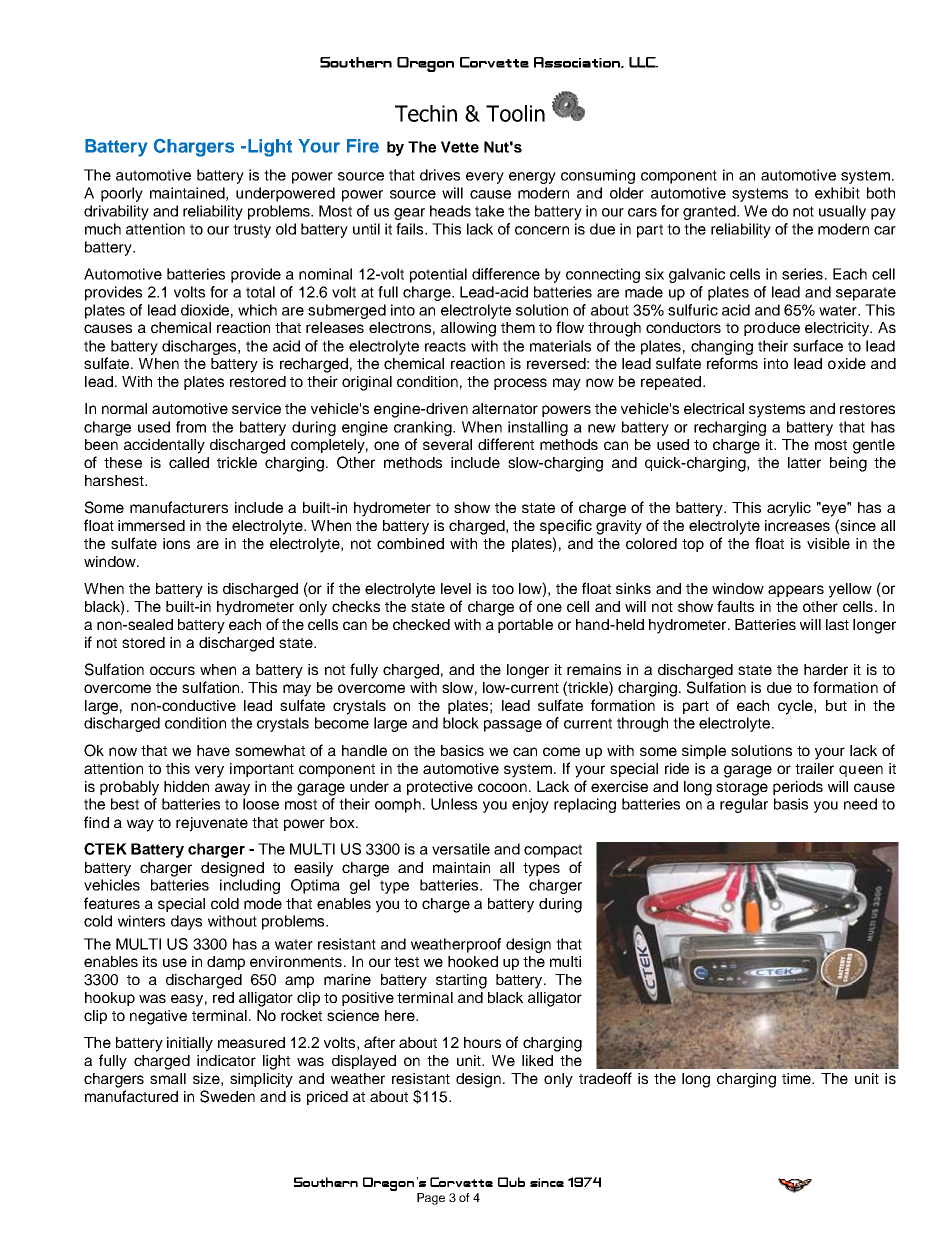 The width and height of the document is (952, 1233). What do you see at coordinates (122, 194) in the document?
I see `poorly` at bounding box center [122, 194].
